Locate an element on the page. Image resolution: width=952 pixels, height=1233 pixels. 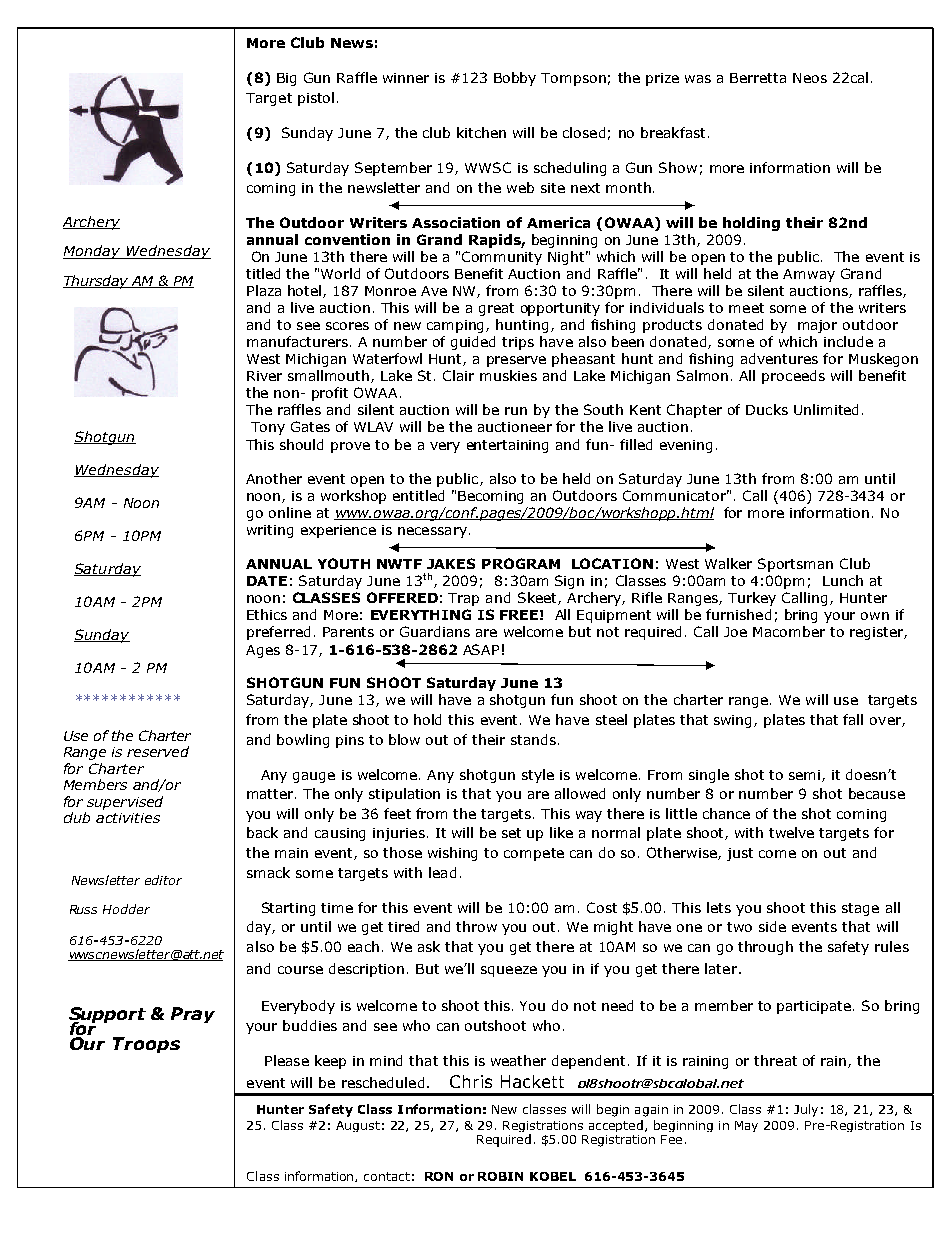
Trap is located at coordinates (463, 599).
